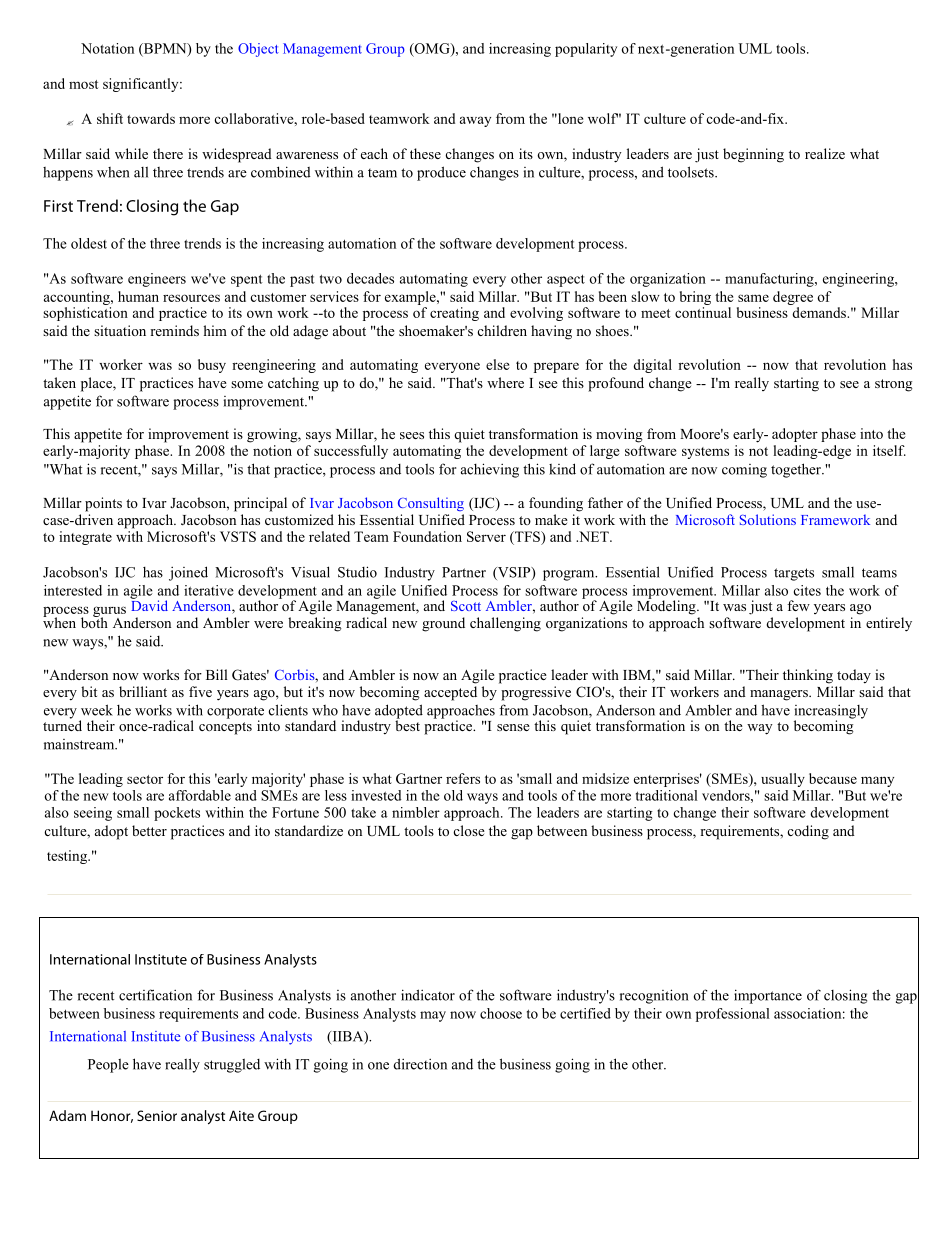 Image resolution: width=952 pixels, height=1233 pixels. I want to click on away, so click(475, 121).
